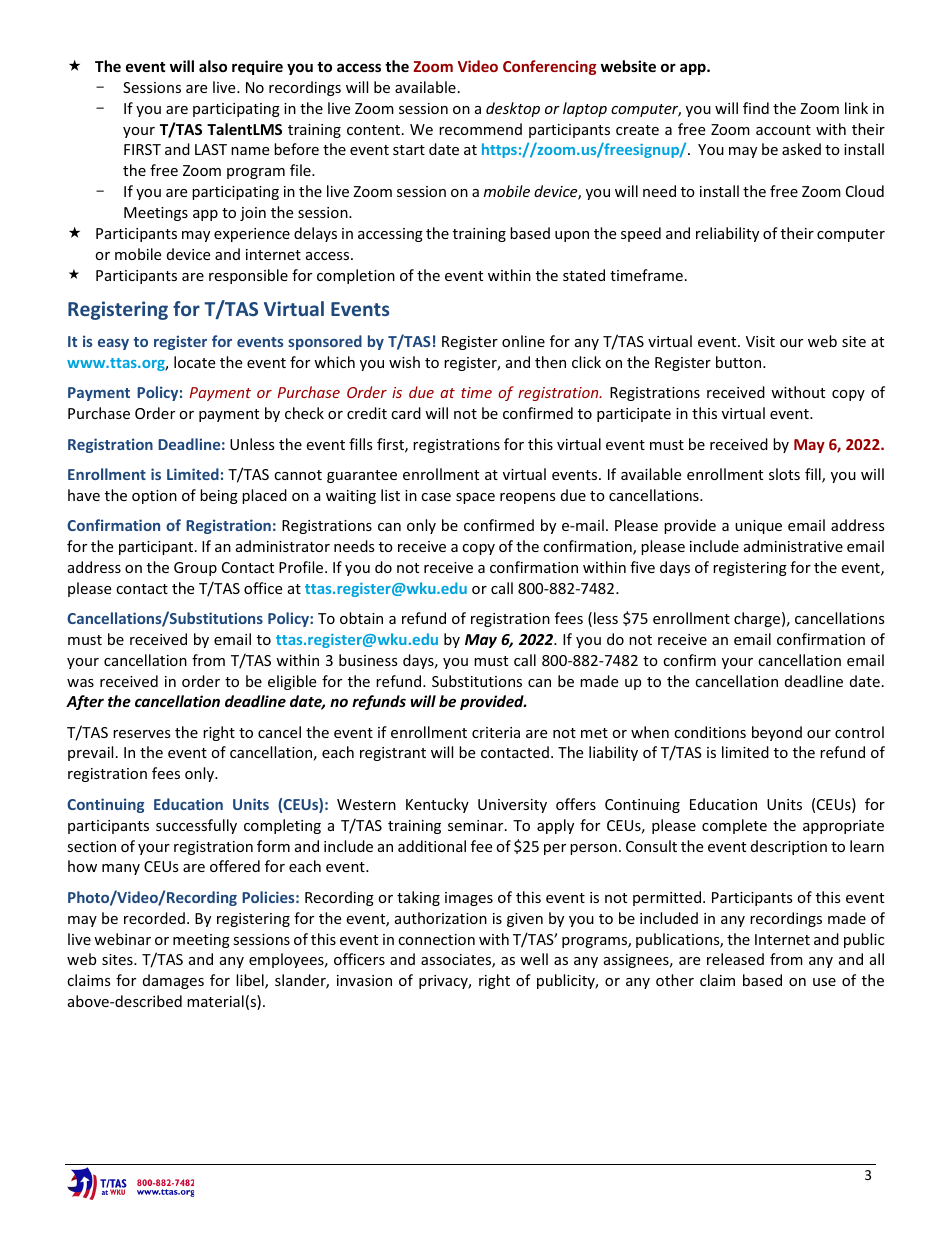 This image has width=952, height=1233. What do you see at coordinates (760, 341) in the image?
I see `Visit` at bounding box center [760, 341].
